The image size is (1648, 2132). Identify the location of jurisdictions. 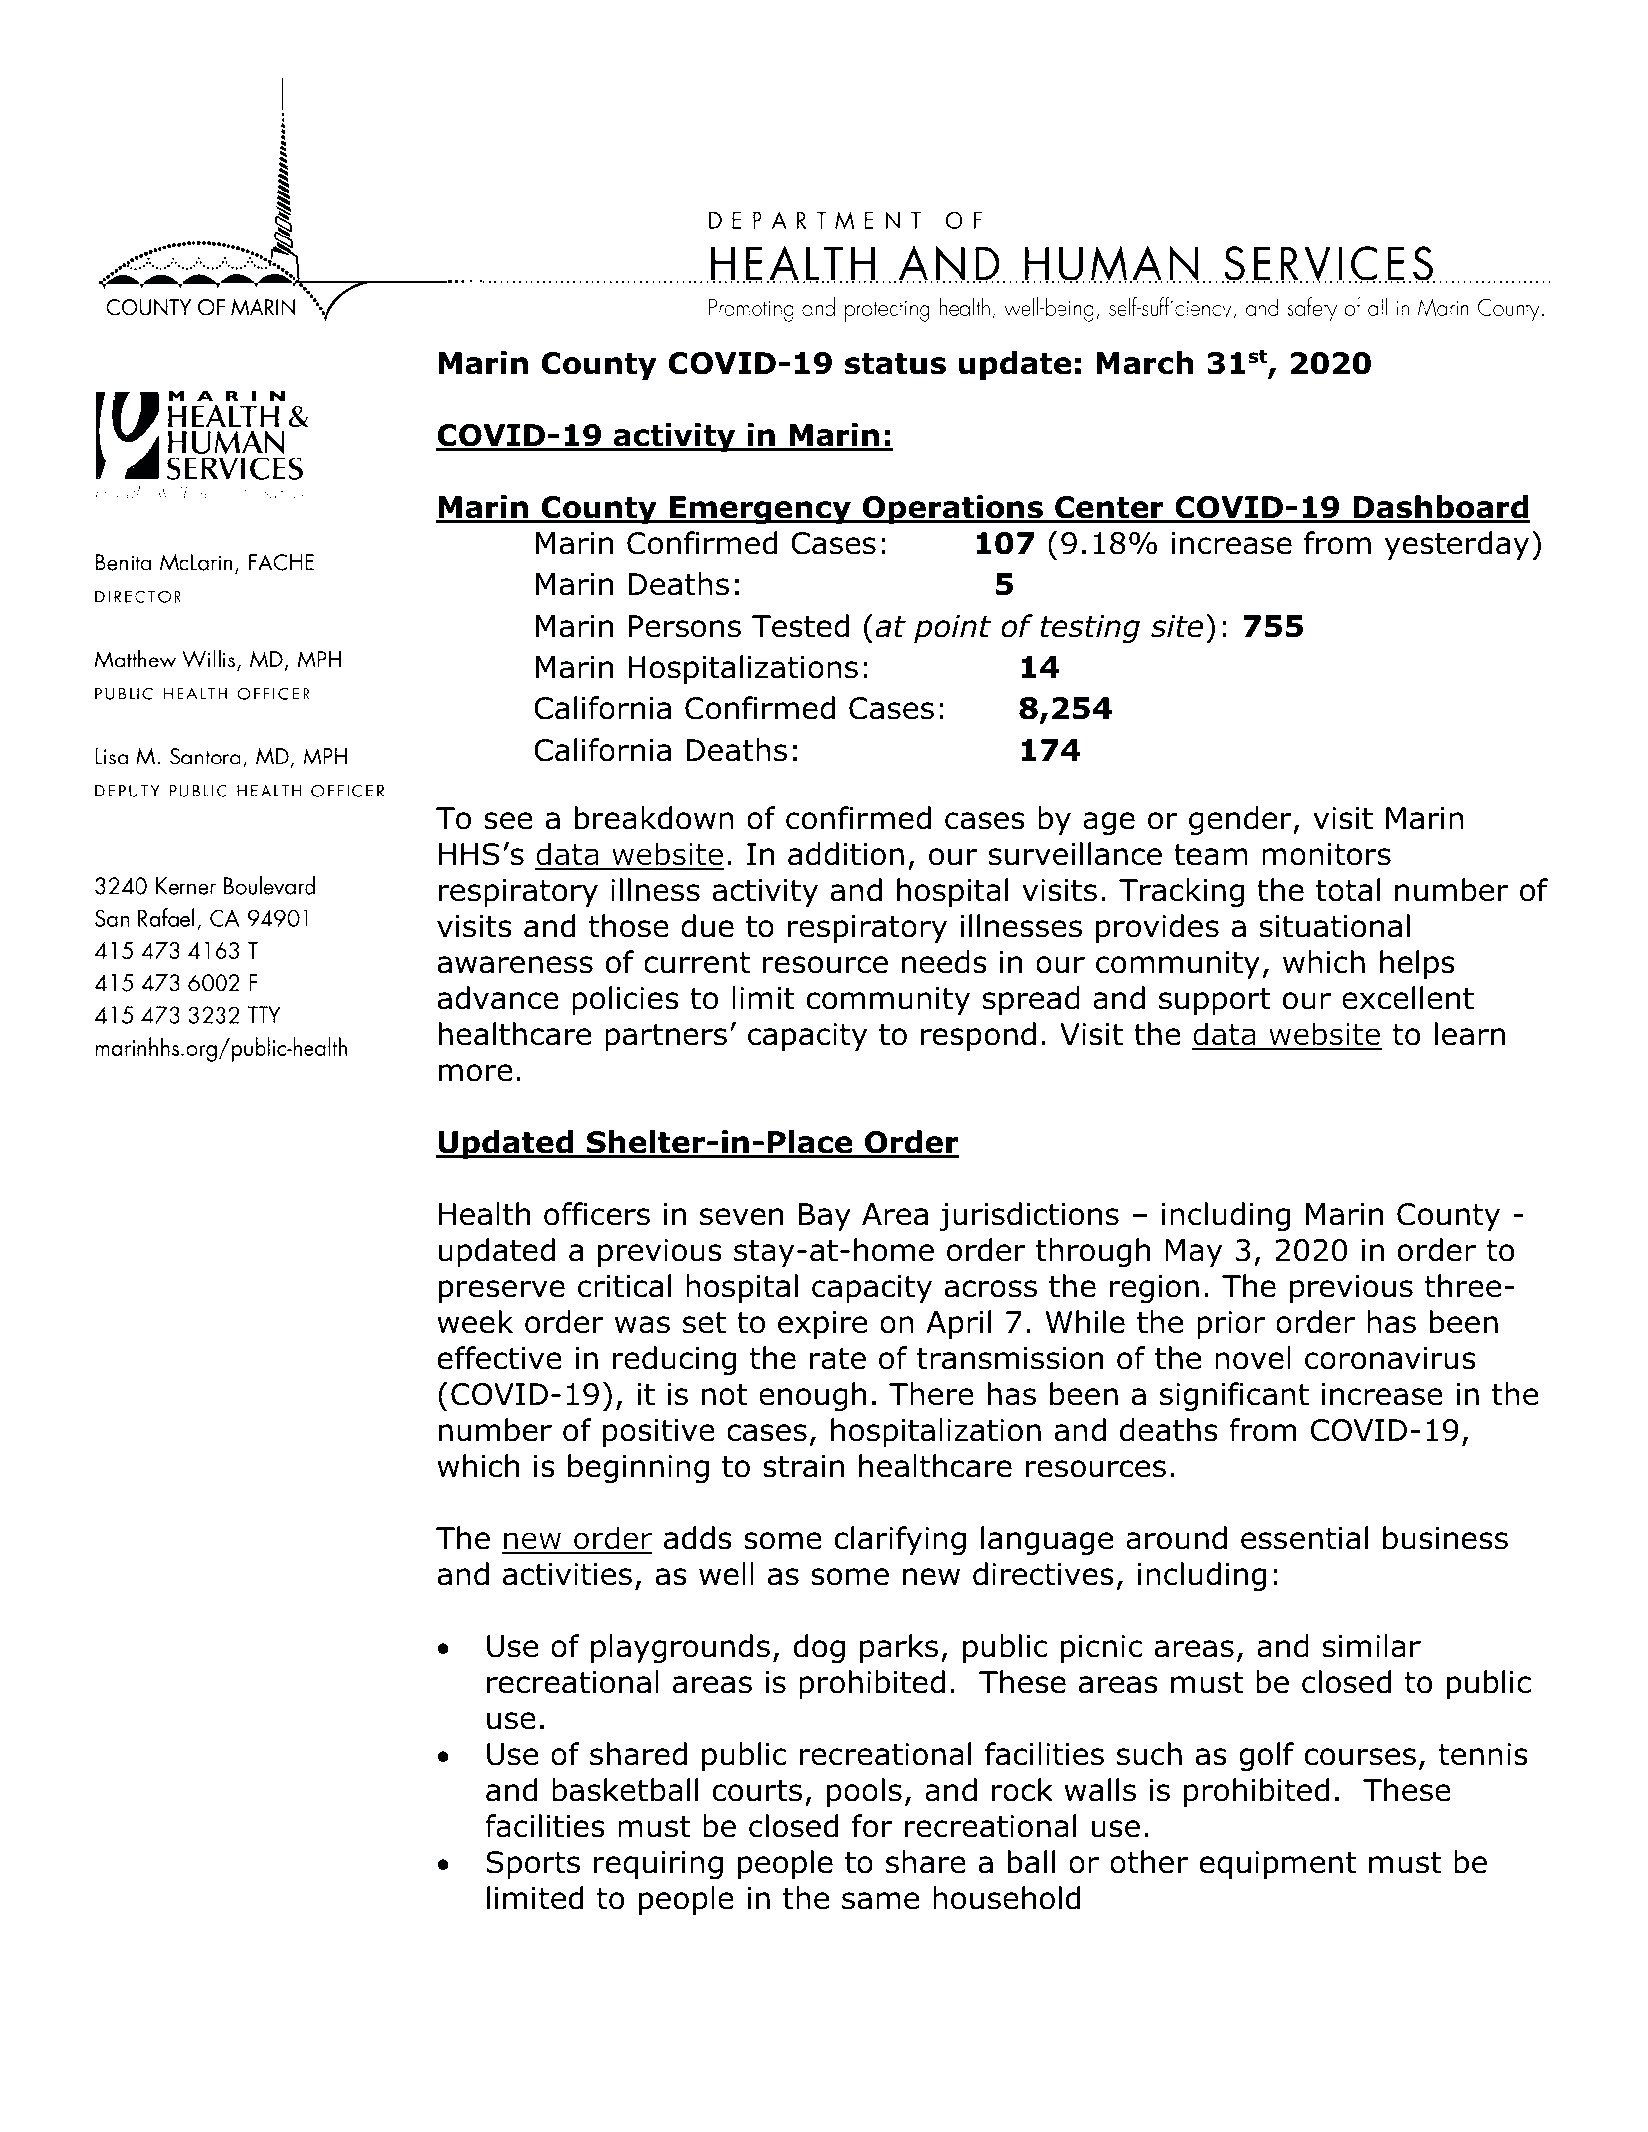
(1029, 1216).
